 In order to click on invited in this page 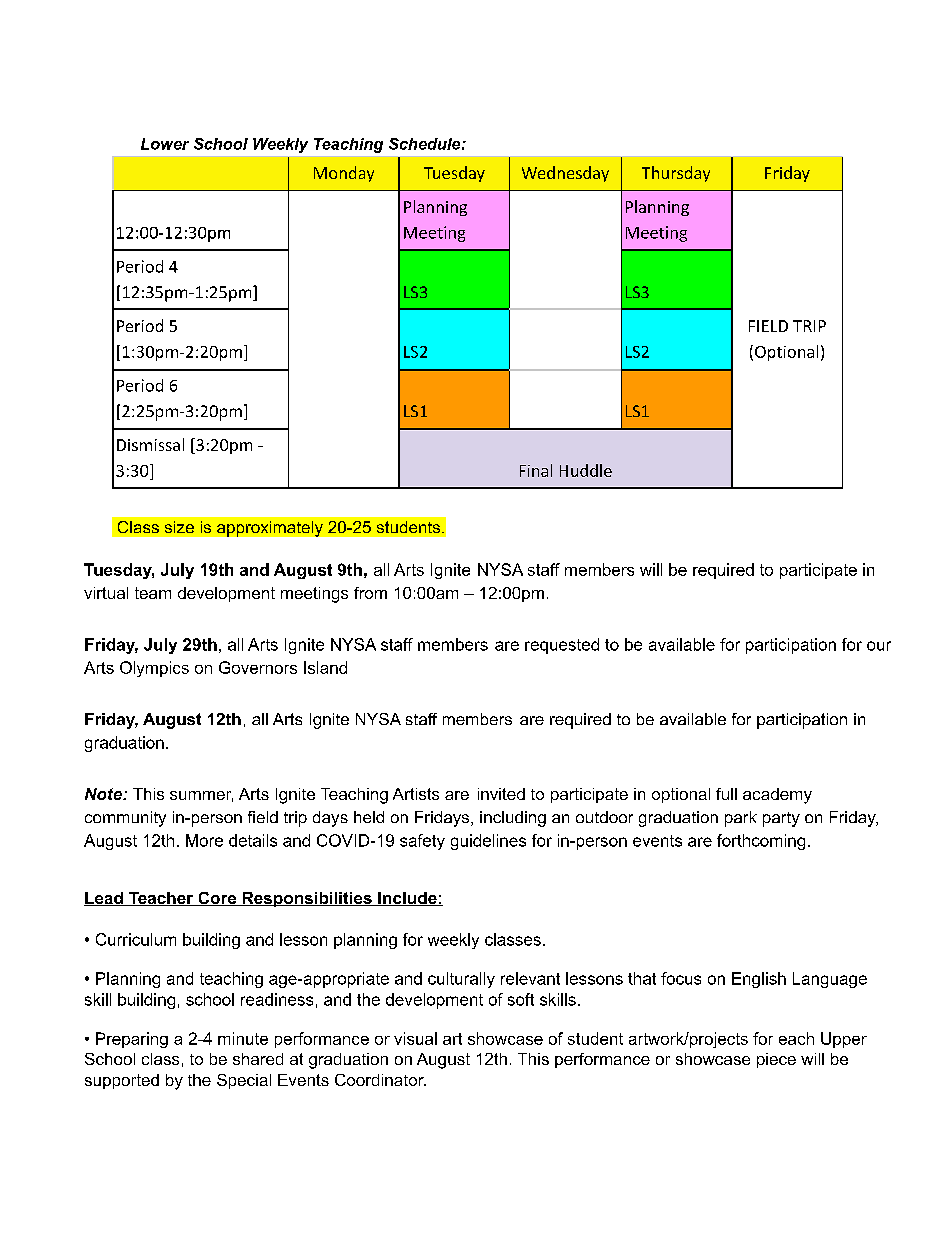, I will do `click(501, 794)`.
